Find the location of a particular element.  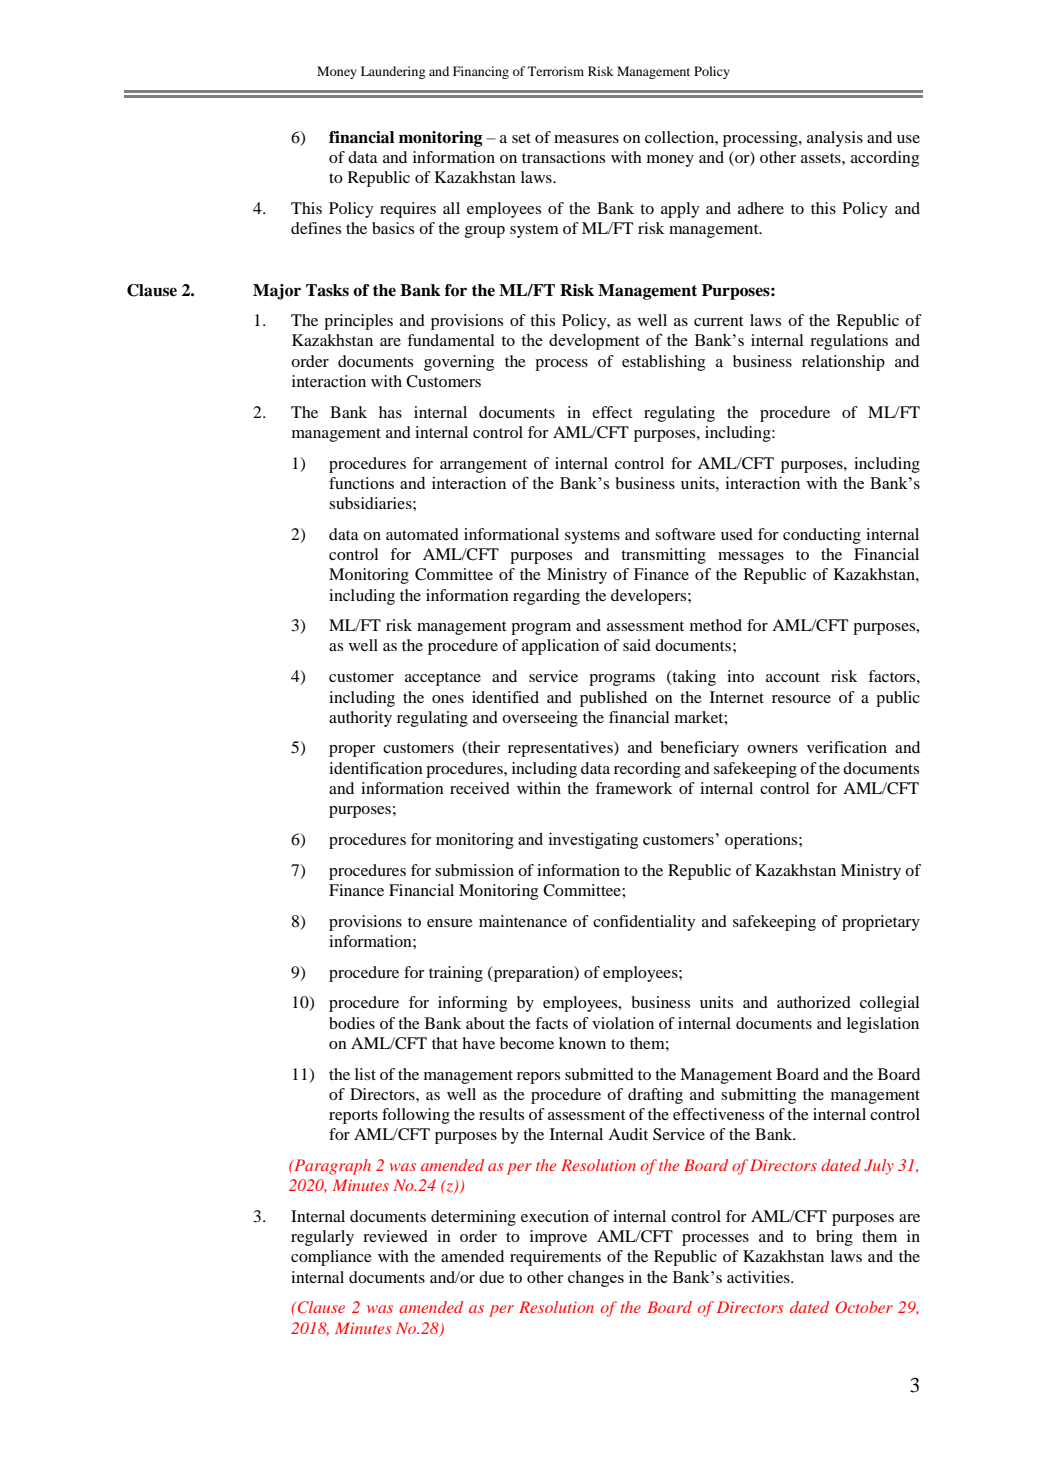

analysis is located at coordinates (835, 139).
